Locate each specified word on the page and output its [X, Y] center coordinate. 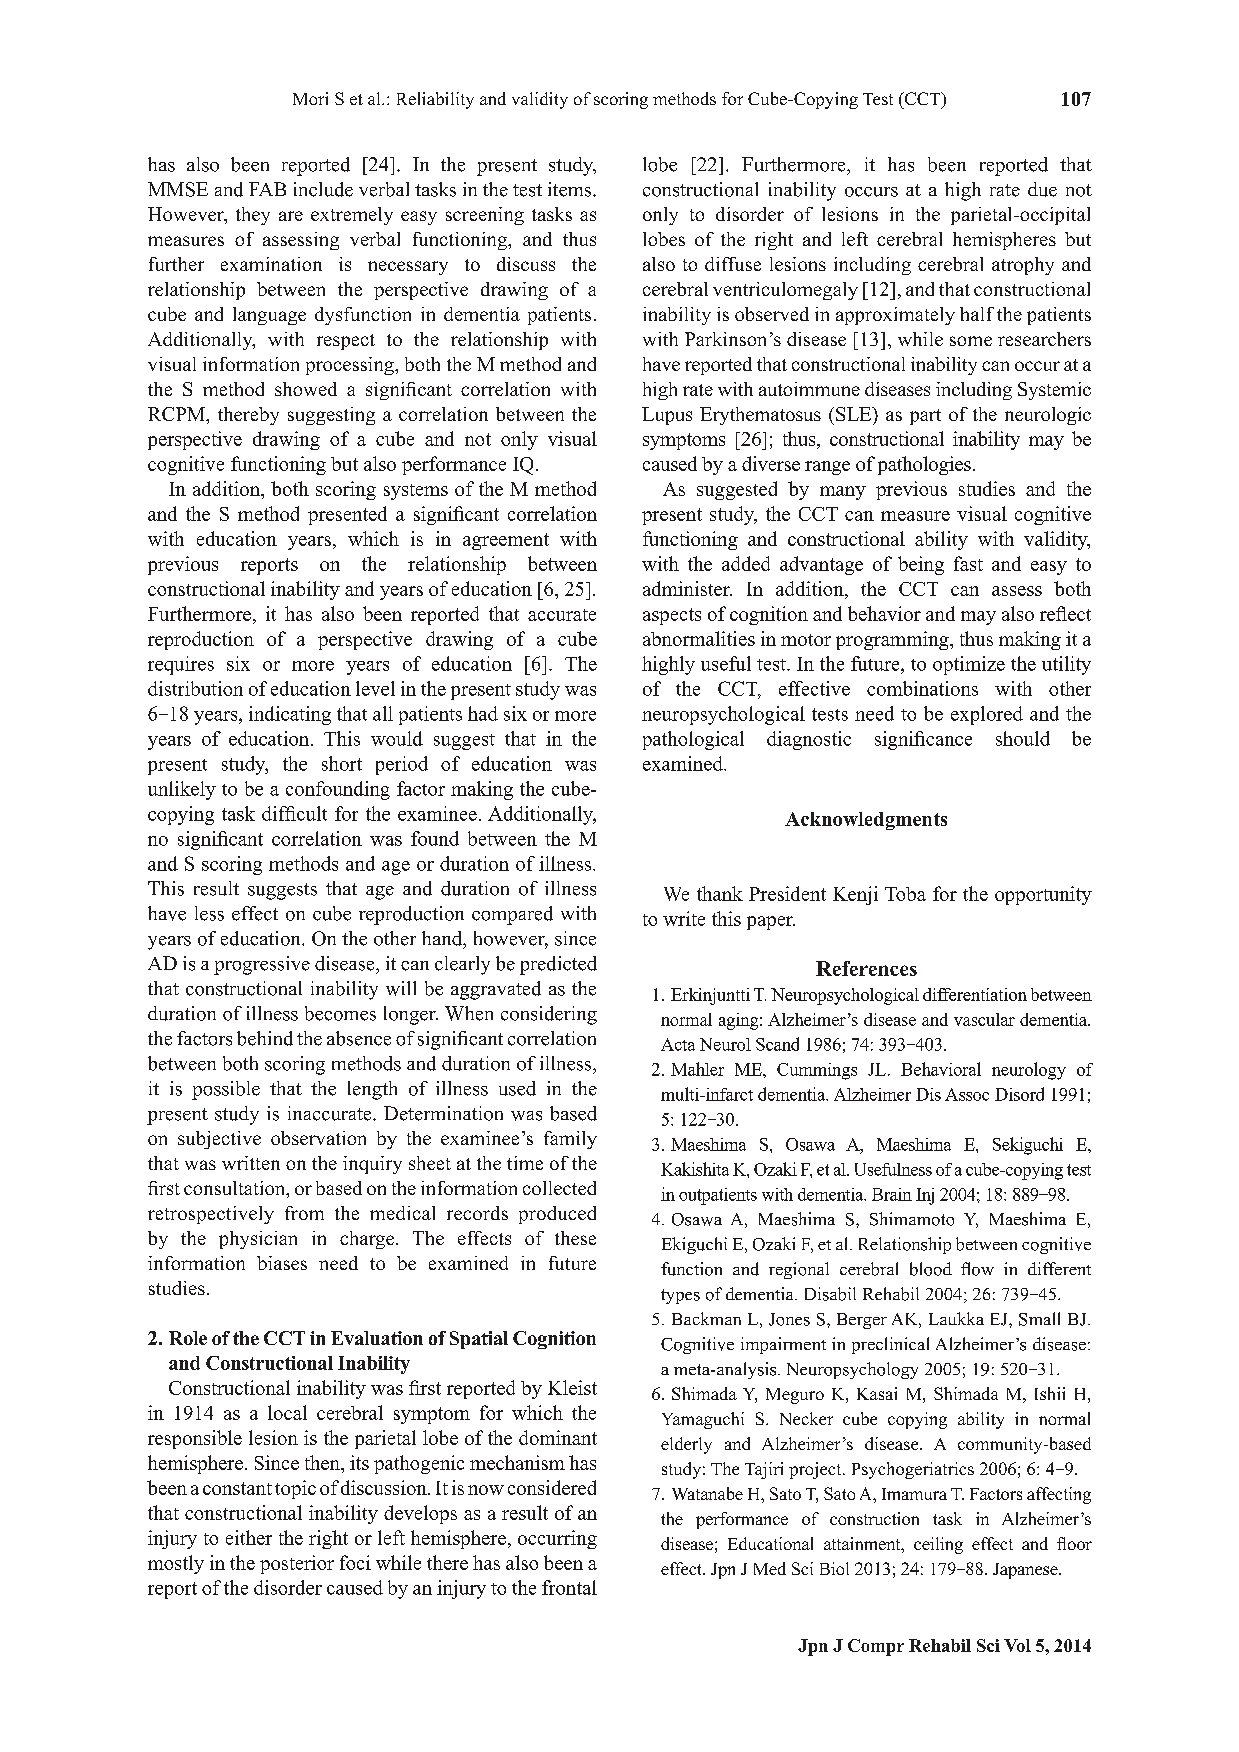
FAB [267, 189]
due [1042, 189]
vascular [984, 1019]
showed [306, 389]
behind [265, 1038]
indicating [290, 715]
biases [282, 1263]
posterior [297, 1564]
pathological [693, 740]
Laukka [956, 1318]
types [680, 1296]
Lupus [667, 416]
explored [987, 715]
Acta [678, 1044]
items [571, 189]
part [925, 417]
